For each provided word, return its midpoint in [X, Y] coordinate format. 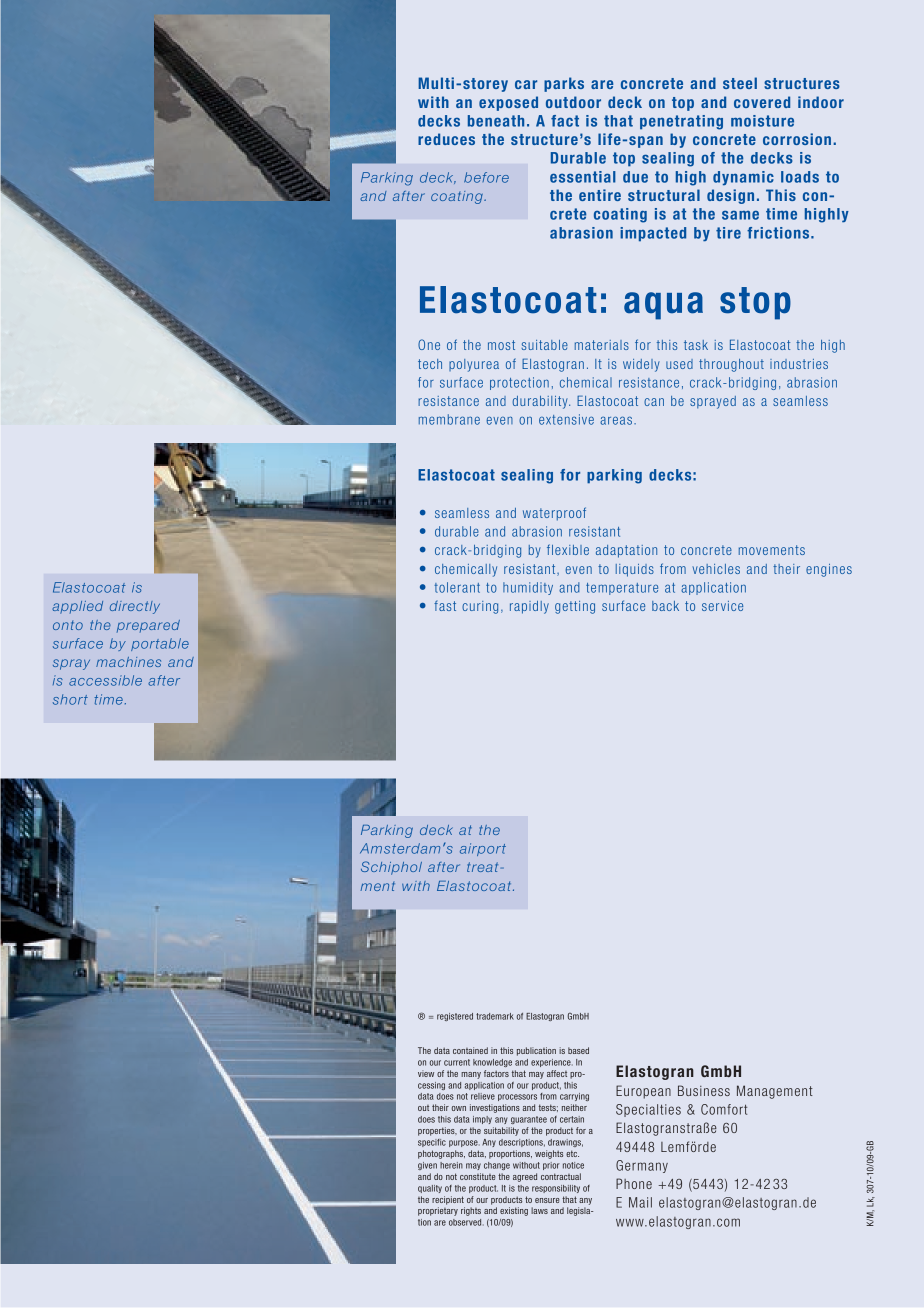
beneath [496, 121]
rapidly [529, 607]
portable [160, 644]
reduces [446, 139]
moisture [762, 121]
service [722, 606]
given [427, 1166]
